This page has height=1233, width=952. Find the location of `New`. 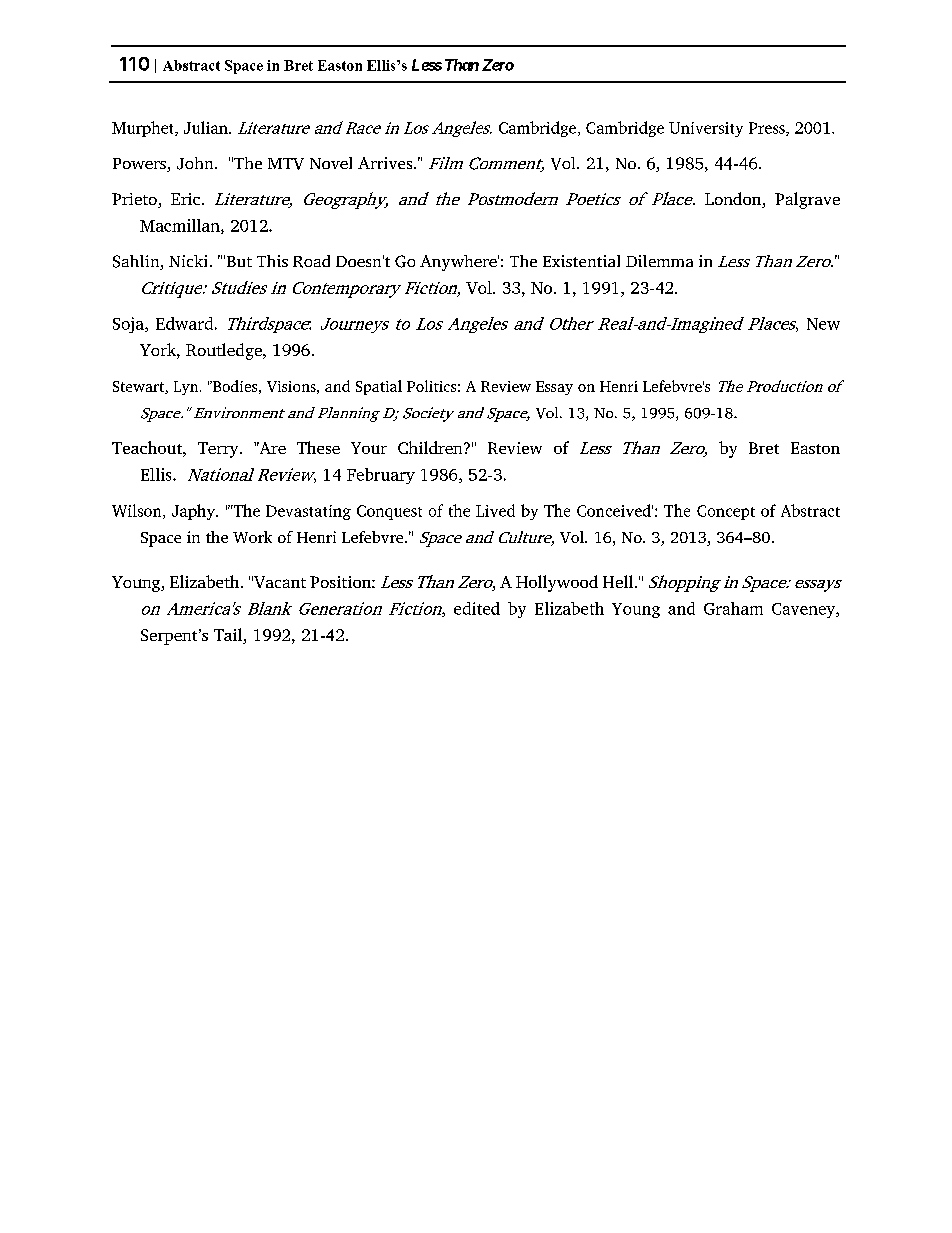

New is located at coordinates (823, 324).
